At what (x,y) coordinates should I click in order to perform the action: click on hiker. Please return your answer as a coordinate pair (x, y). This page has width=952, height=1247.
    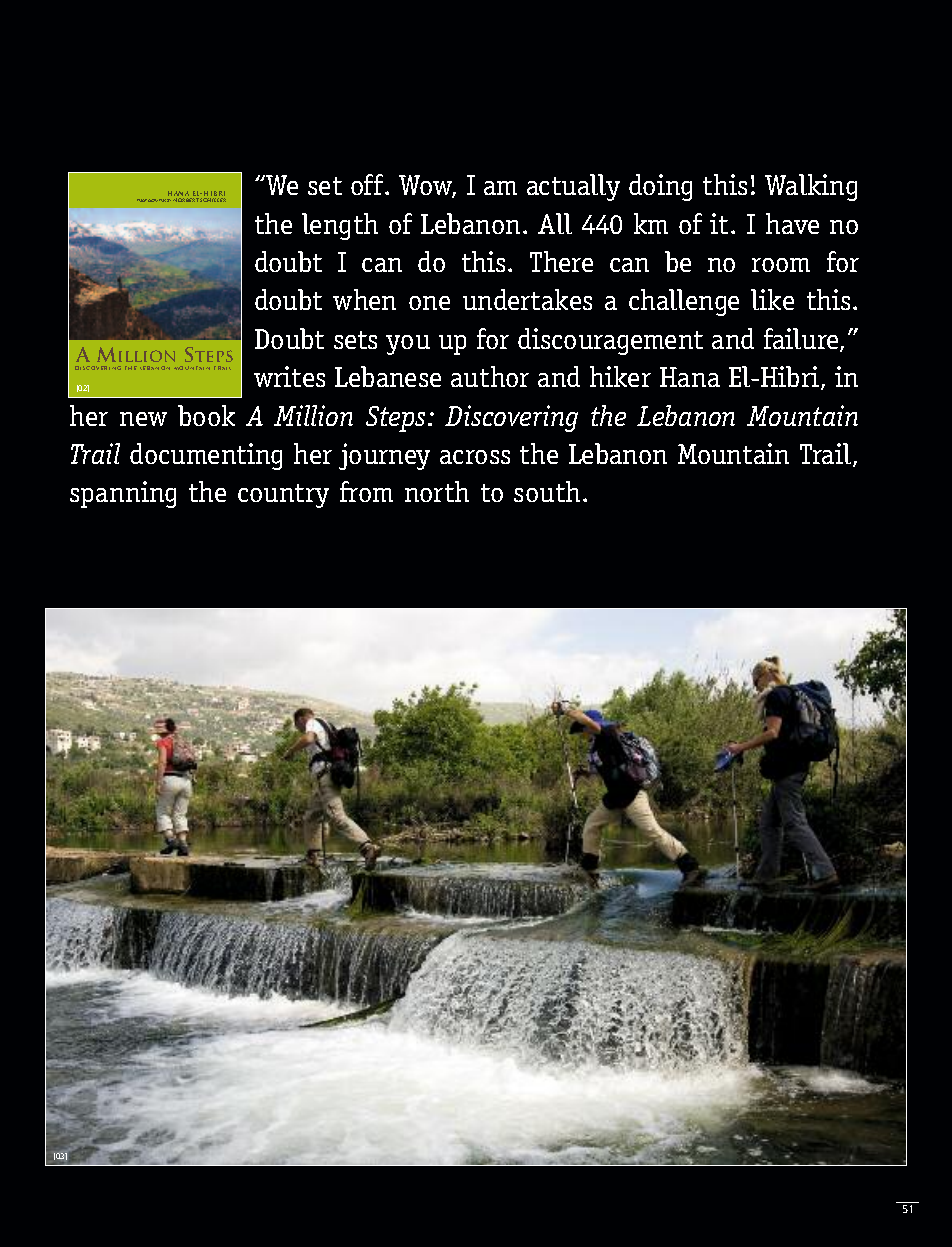
    Looking at the image, I should click on (620, 376).
